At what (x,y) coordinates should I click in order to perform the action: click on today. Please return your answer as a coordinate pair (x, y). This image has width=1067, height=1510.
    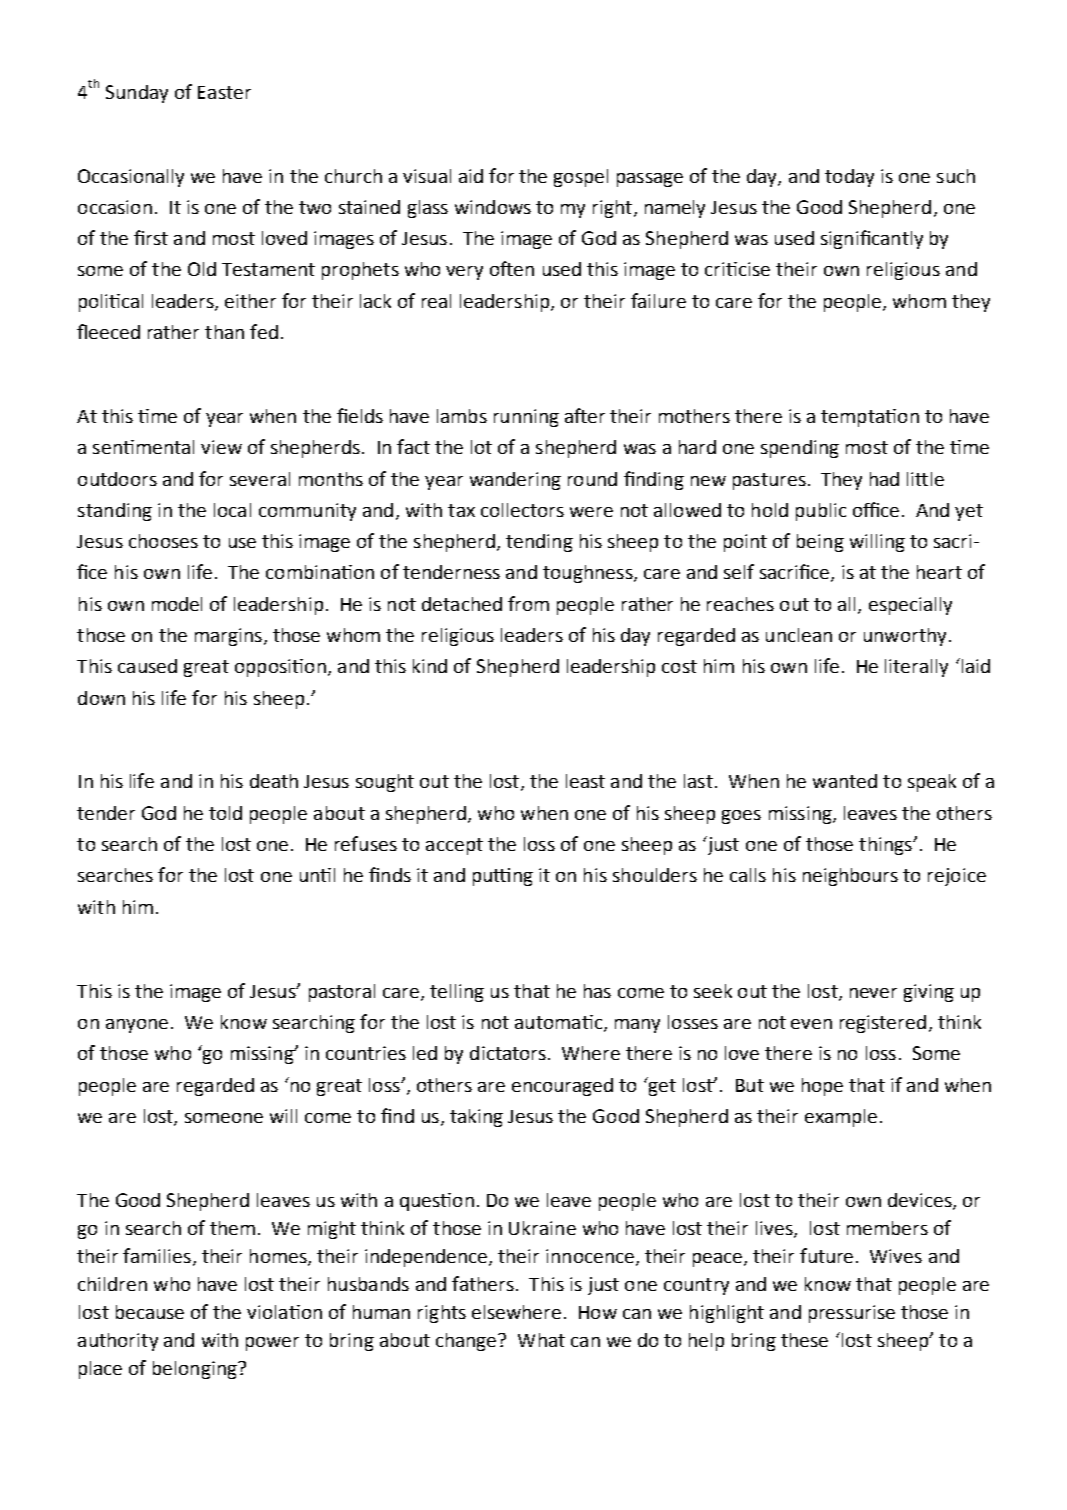
    Looking at the image, I should click on (849, 178).
